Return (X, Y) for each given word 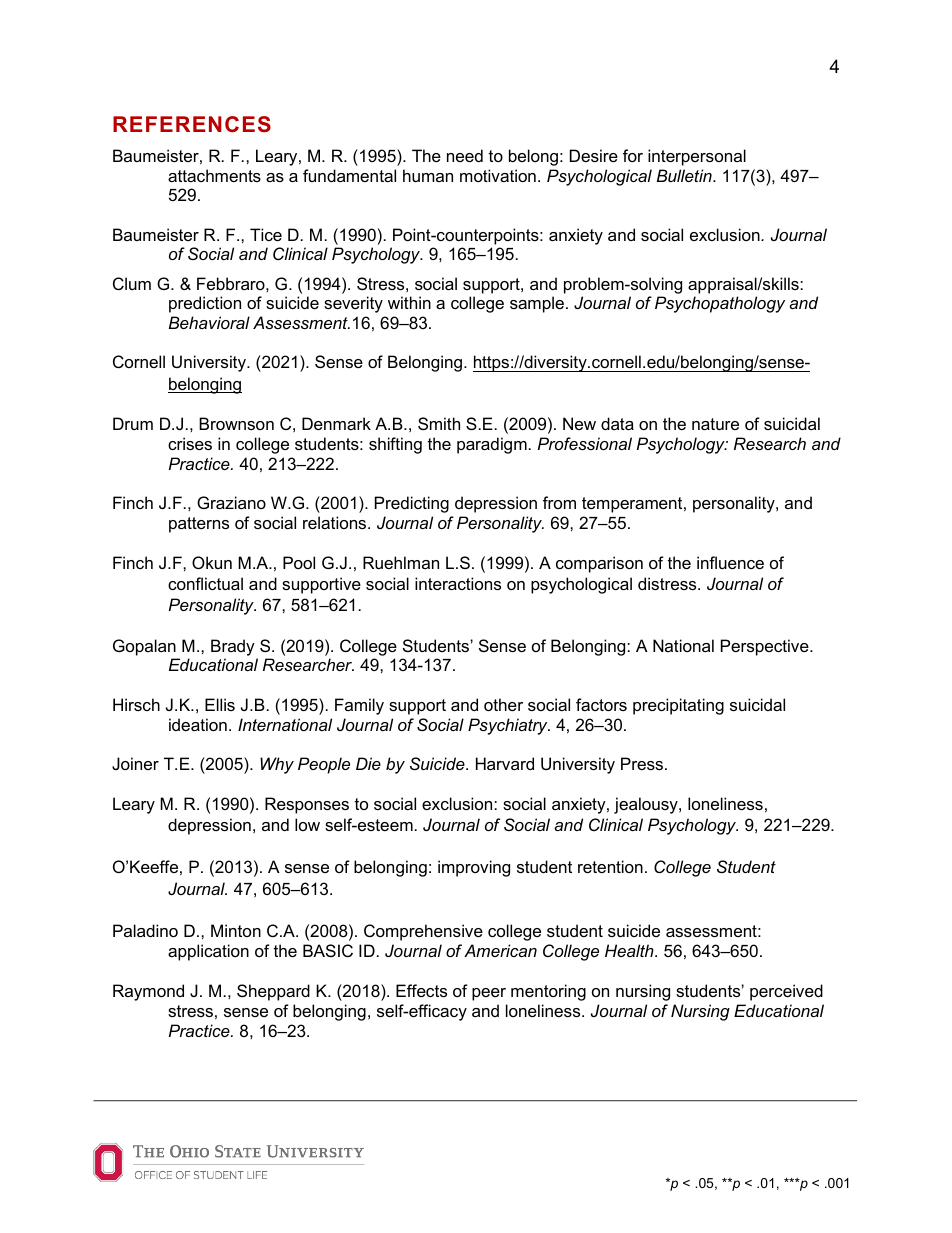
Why (277, 765)
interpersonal (697, 157)
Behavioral (209, 322)
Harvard (505, 763)
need (465, 155)
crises (190, 443)
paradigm (492, 445)
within (409, 302)
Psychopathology (720, 304)
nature (715, 424)
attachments (214, 175)
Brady (233, 647)
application (208, 952)
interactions (458, 583)
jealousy (647, 805)
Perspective (766, 647)
